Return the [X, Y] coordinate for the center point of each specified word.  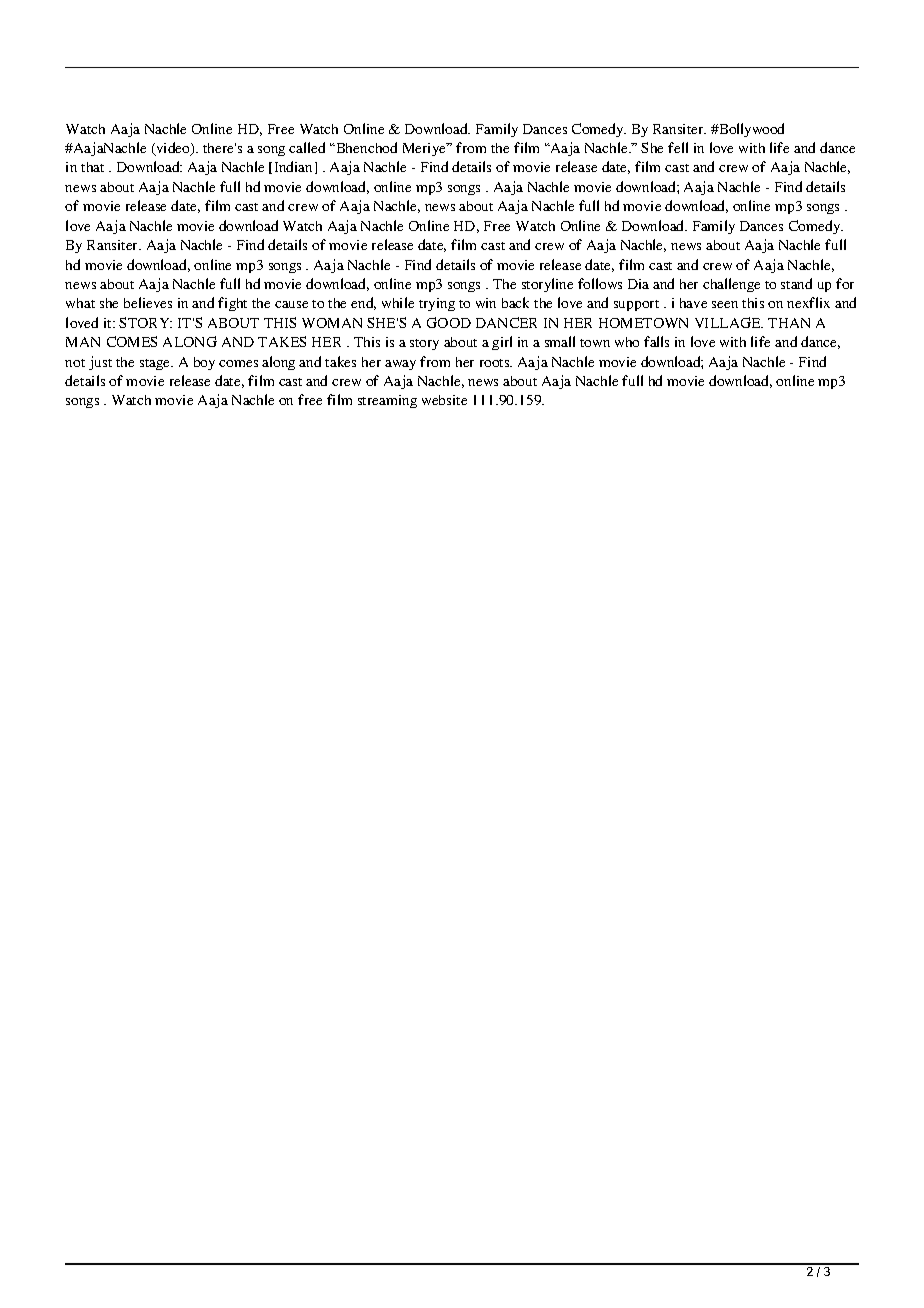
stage [156, 364]
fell [678, 147]
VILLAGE [729, 322]
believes [148, 302]
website [444, 400]
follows [600, 283]
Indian [293, 166]
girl [502, 343]
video [173, 149]
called [307, 147]
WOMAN [332, 323]
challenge [731, 285]
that [92, 167]
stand [796, 283]
